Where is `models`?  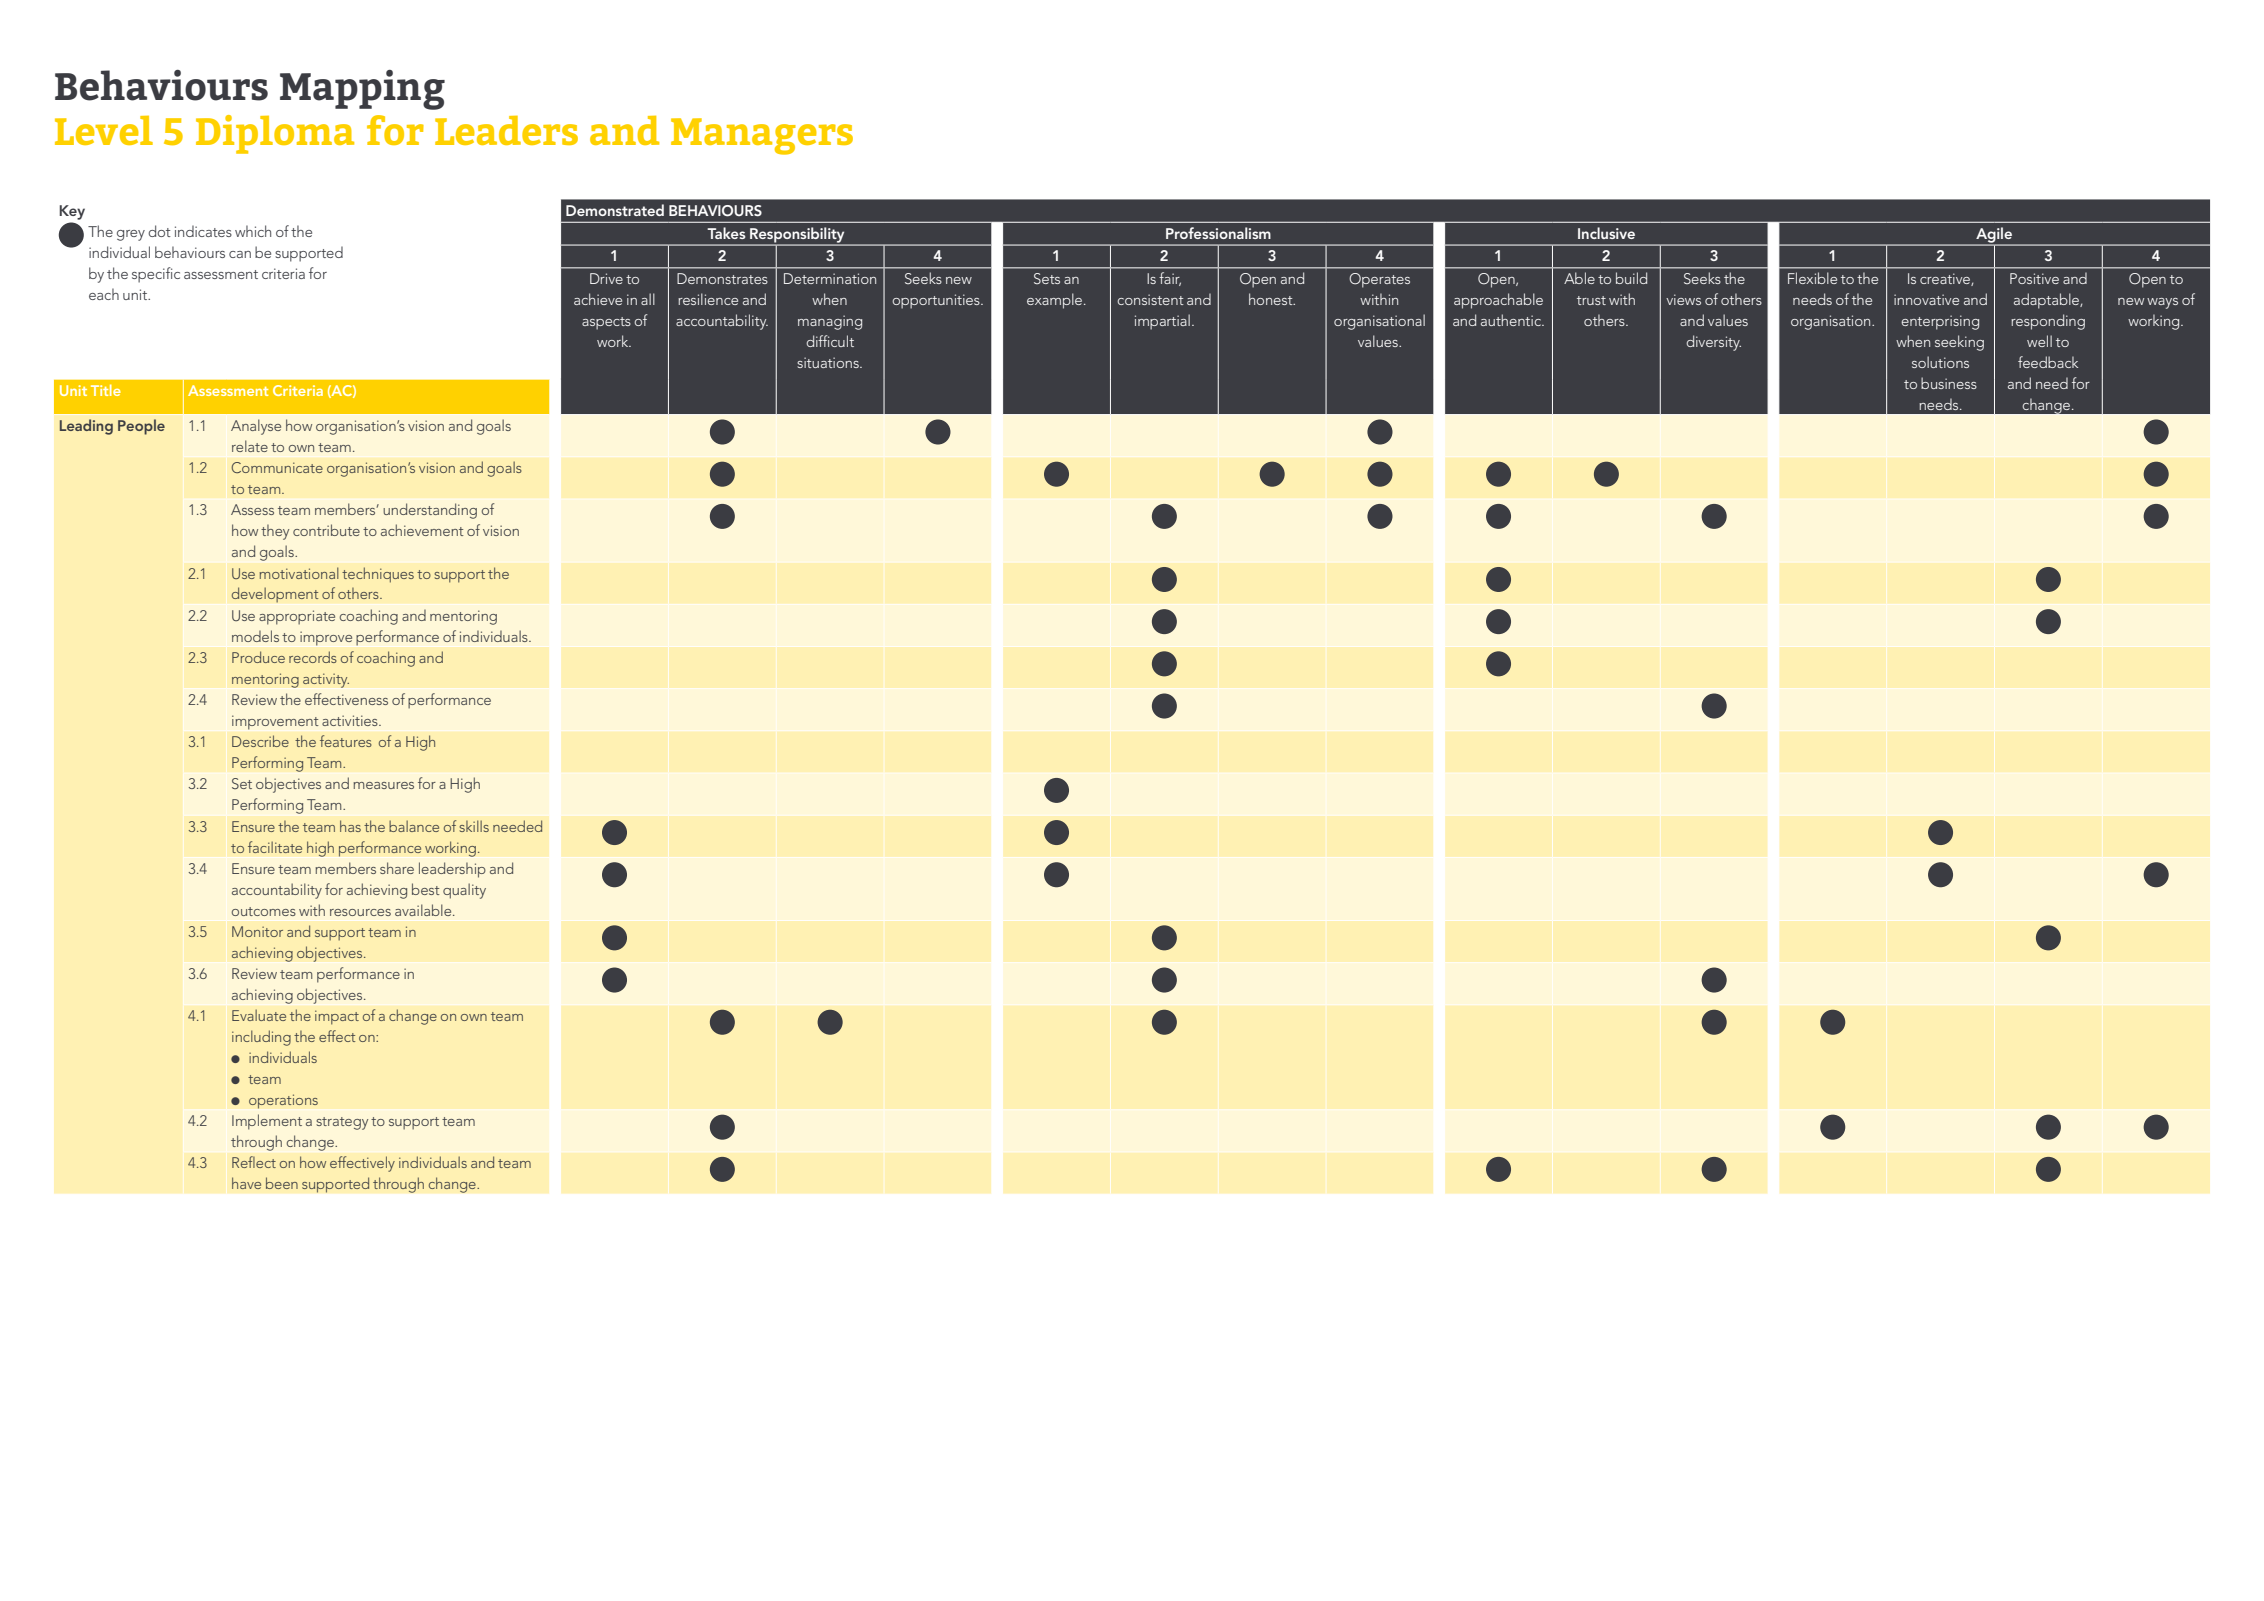 models is located at coordinates (255, 636).
